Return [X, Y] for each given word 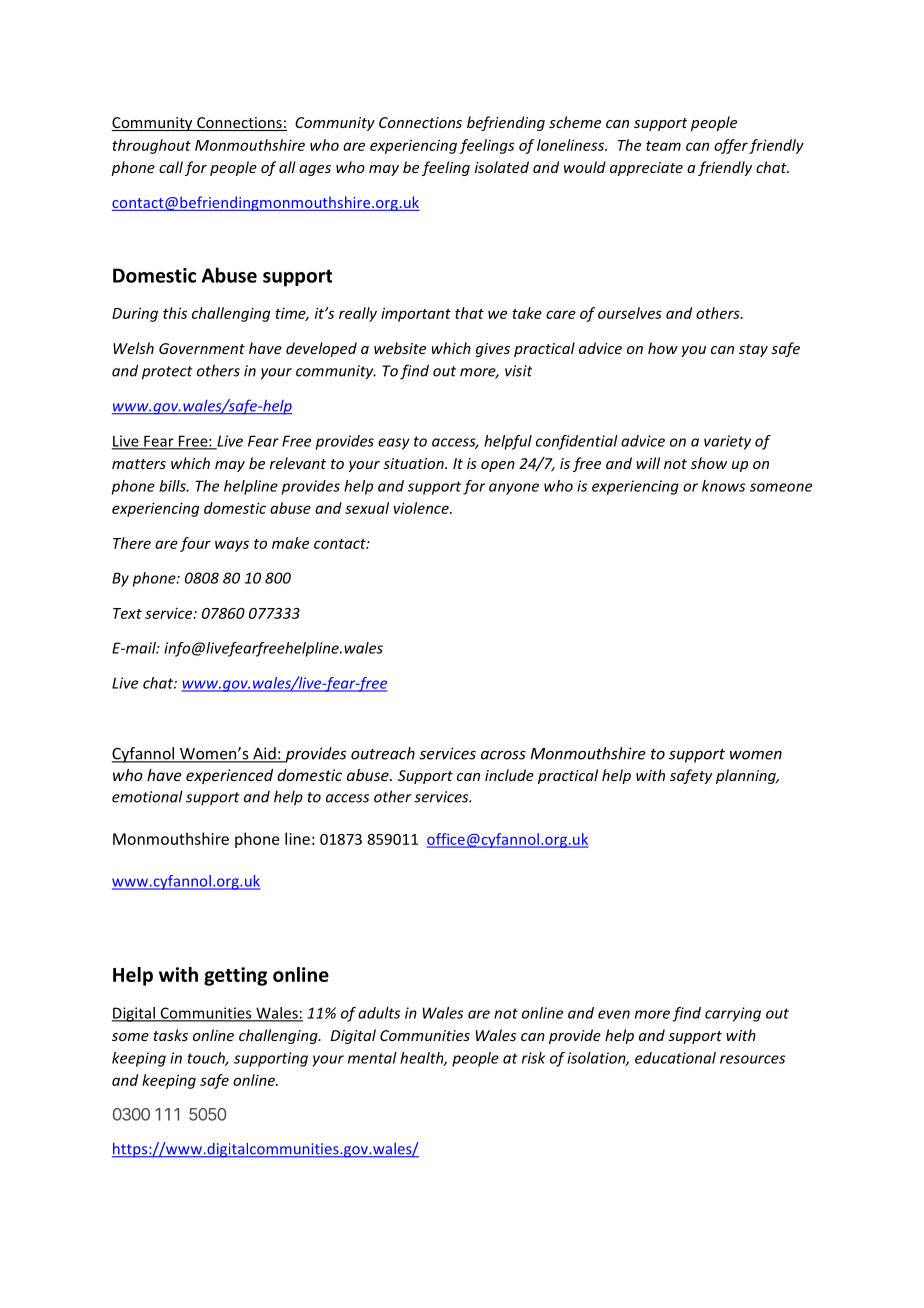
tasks [170, 1035]
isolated [502, 167]
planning [747, 776]
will [648, 463]
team [663, 146]
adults [379, 1013]
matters [139, 464]
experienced [229, 776]
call [171, 167]
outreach [383, 753]
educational [675, 1058]
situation [414, 463]
